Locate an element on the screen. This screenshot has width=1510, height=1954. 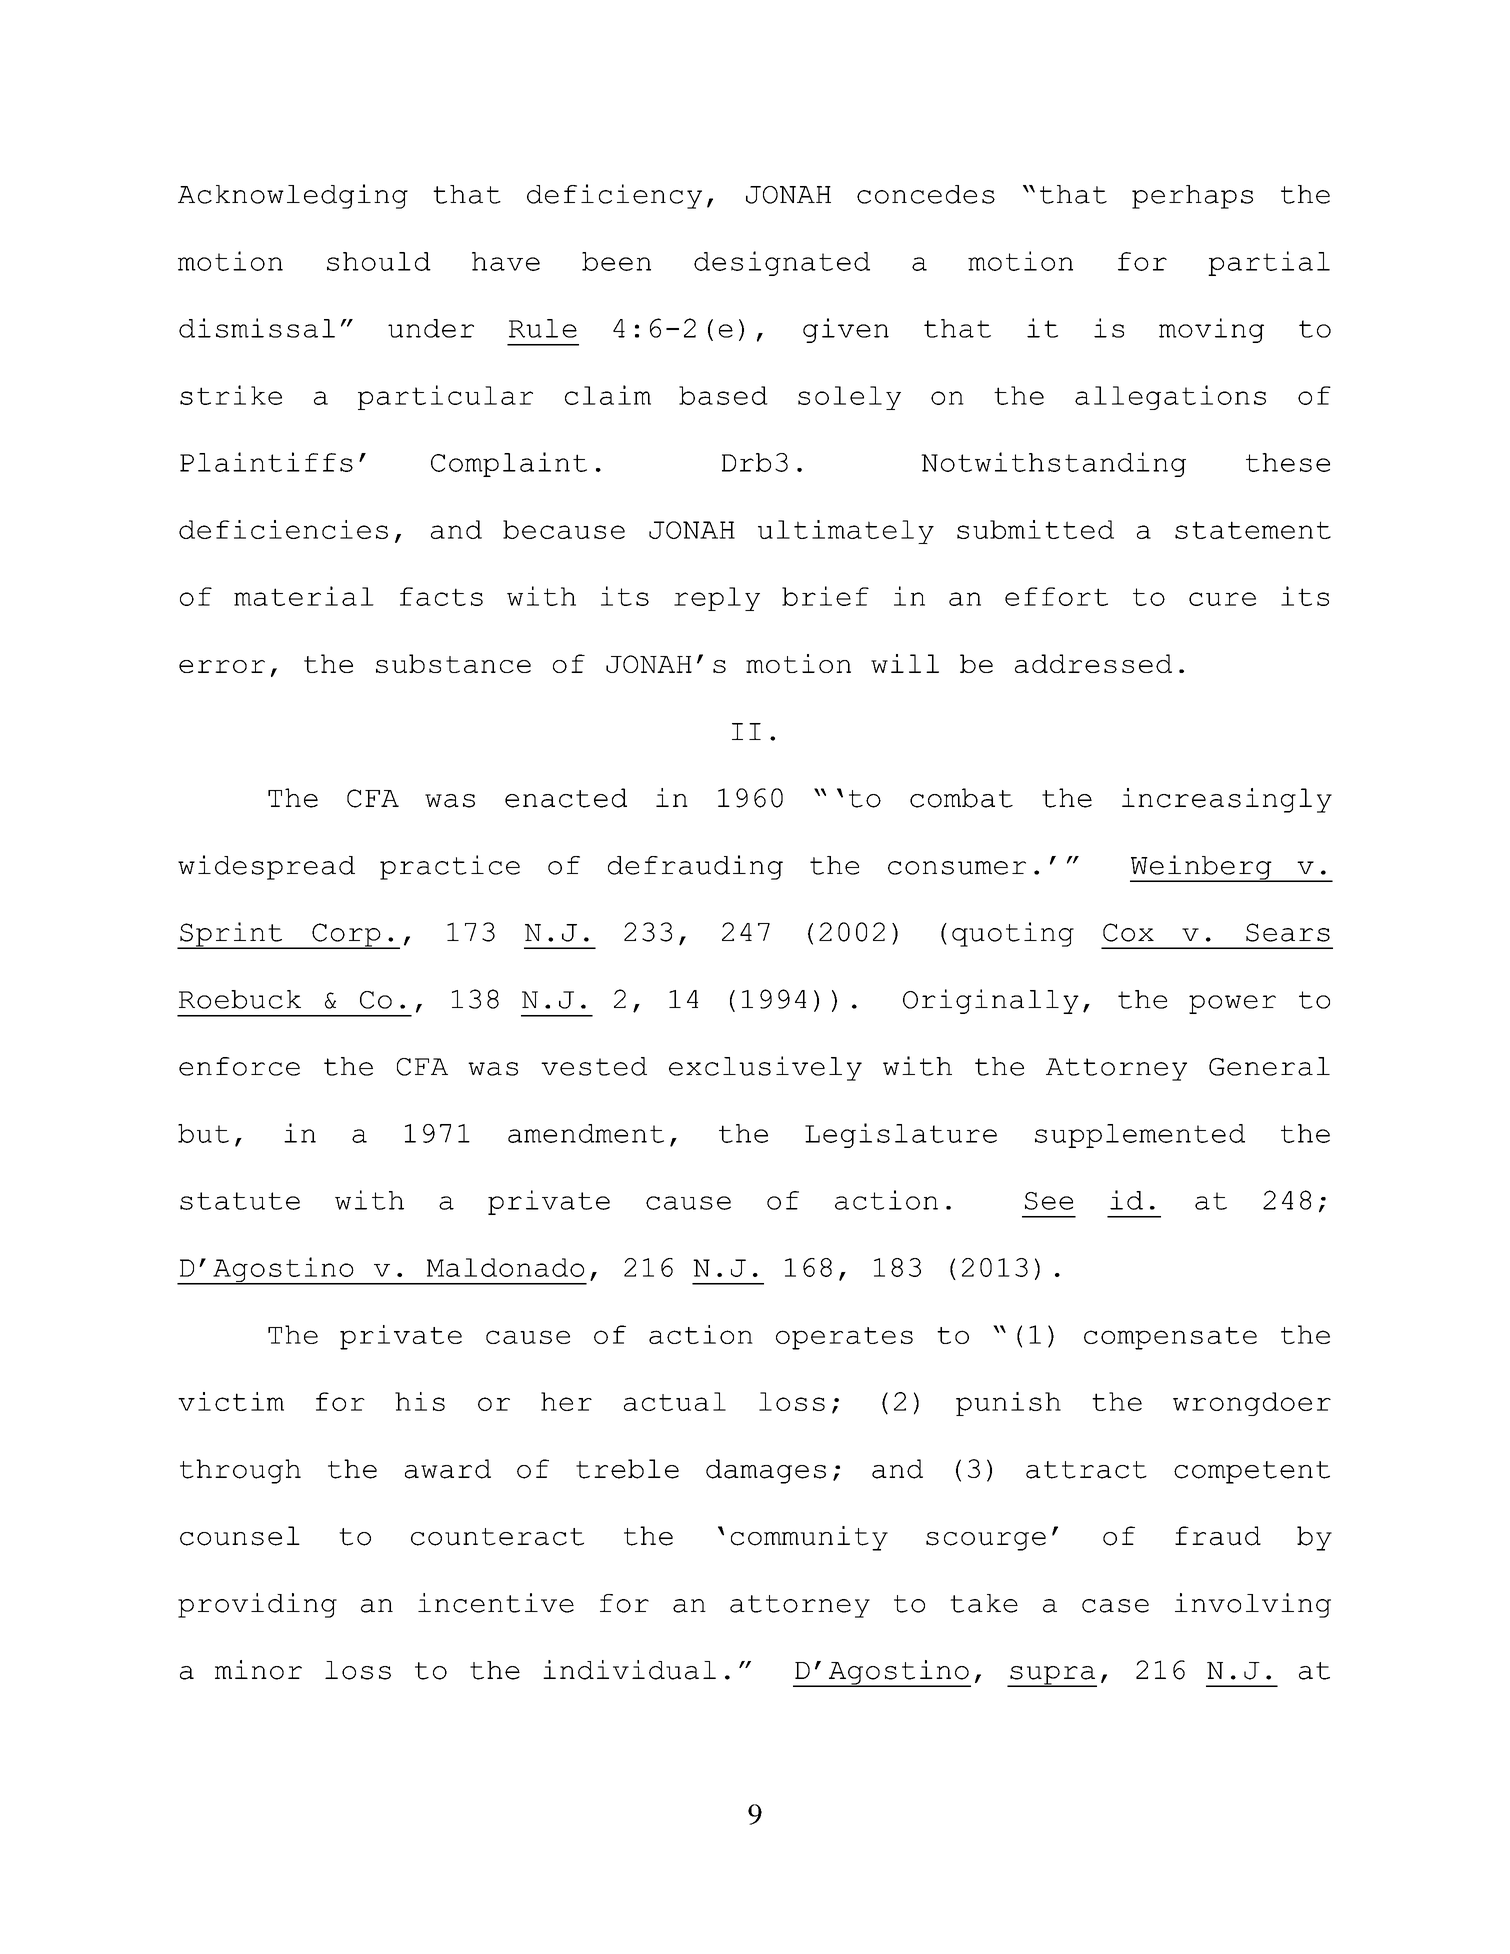
designated is located at coordinates (782, 263).
